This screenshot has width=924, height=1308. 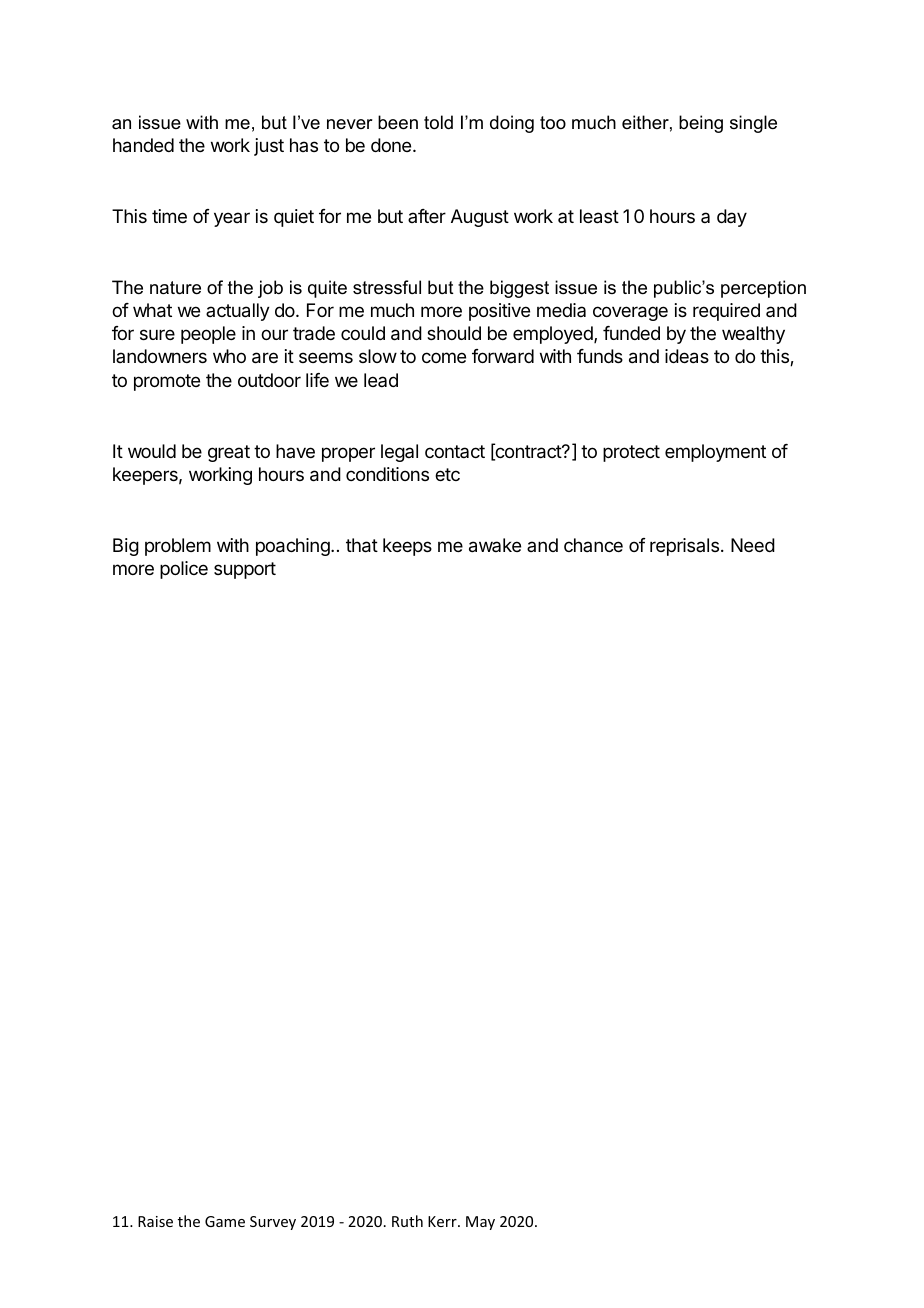 What do you see at coordinates (273, 1223) in the screenshot?
I see `Survey` at bounding box center [273, 1223].
